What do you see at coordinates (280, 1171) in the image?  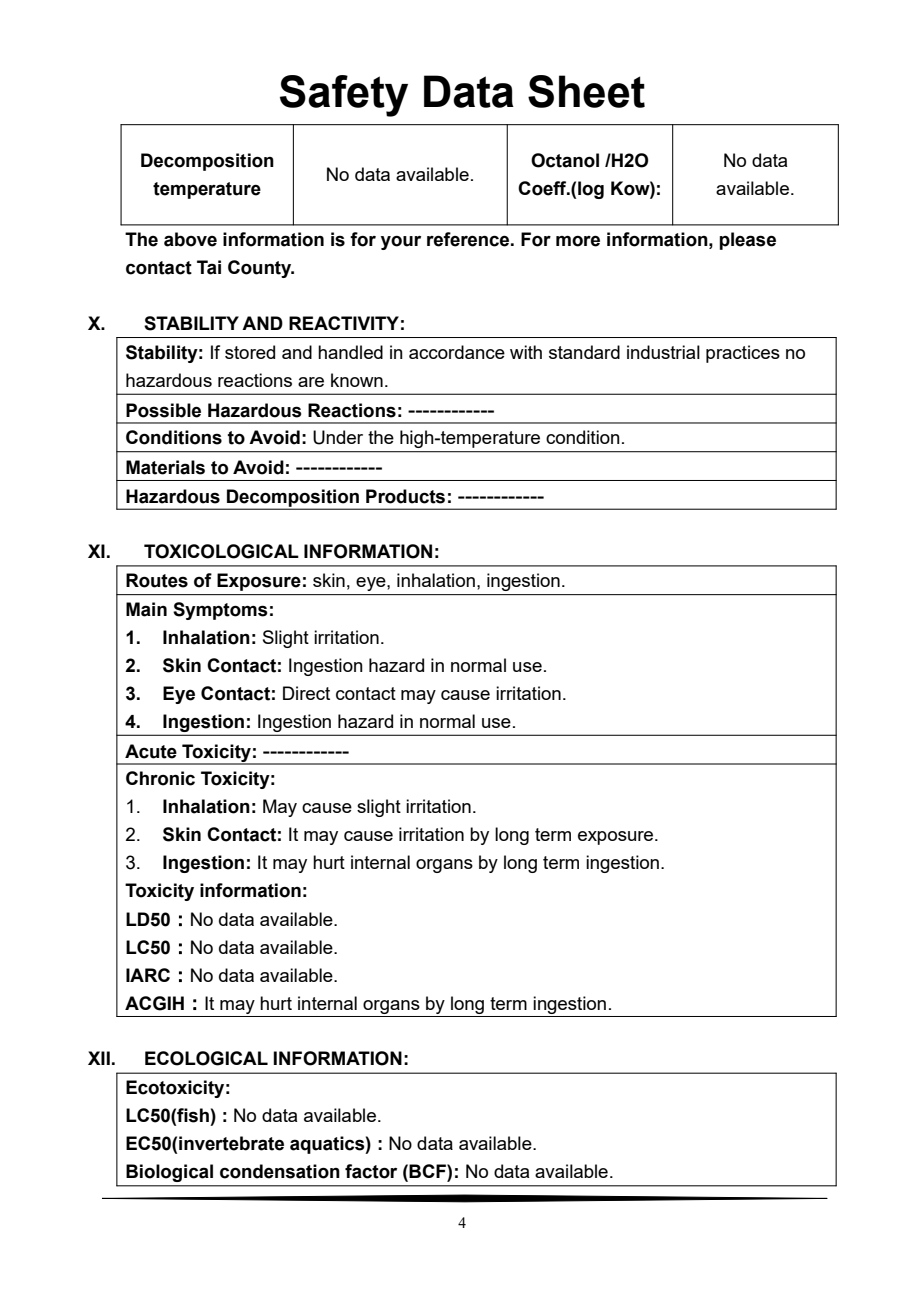 I see `condensation` at bounding box center [280, 1171].
